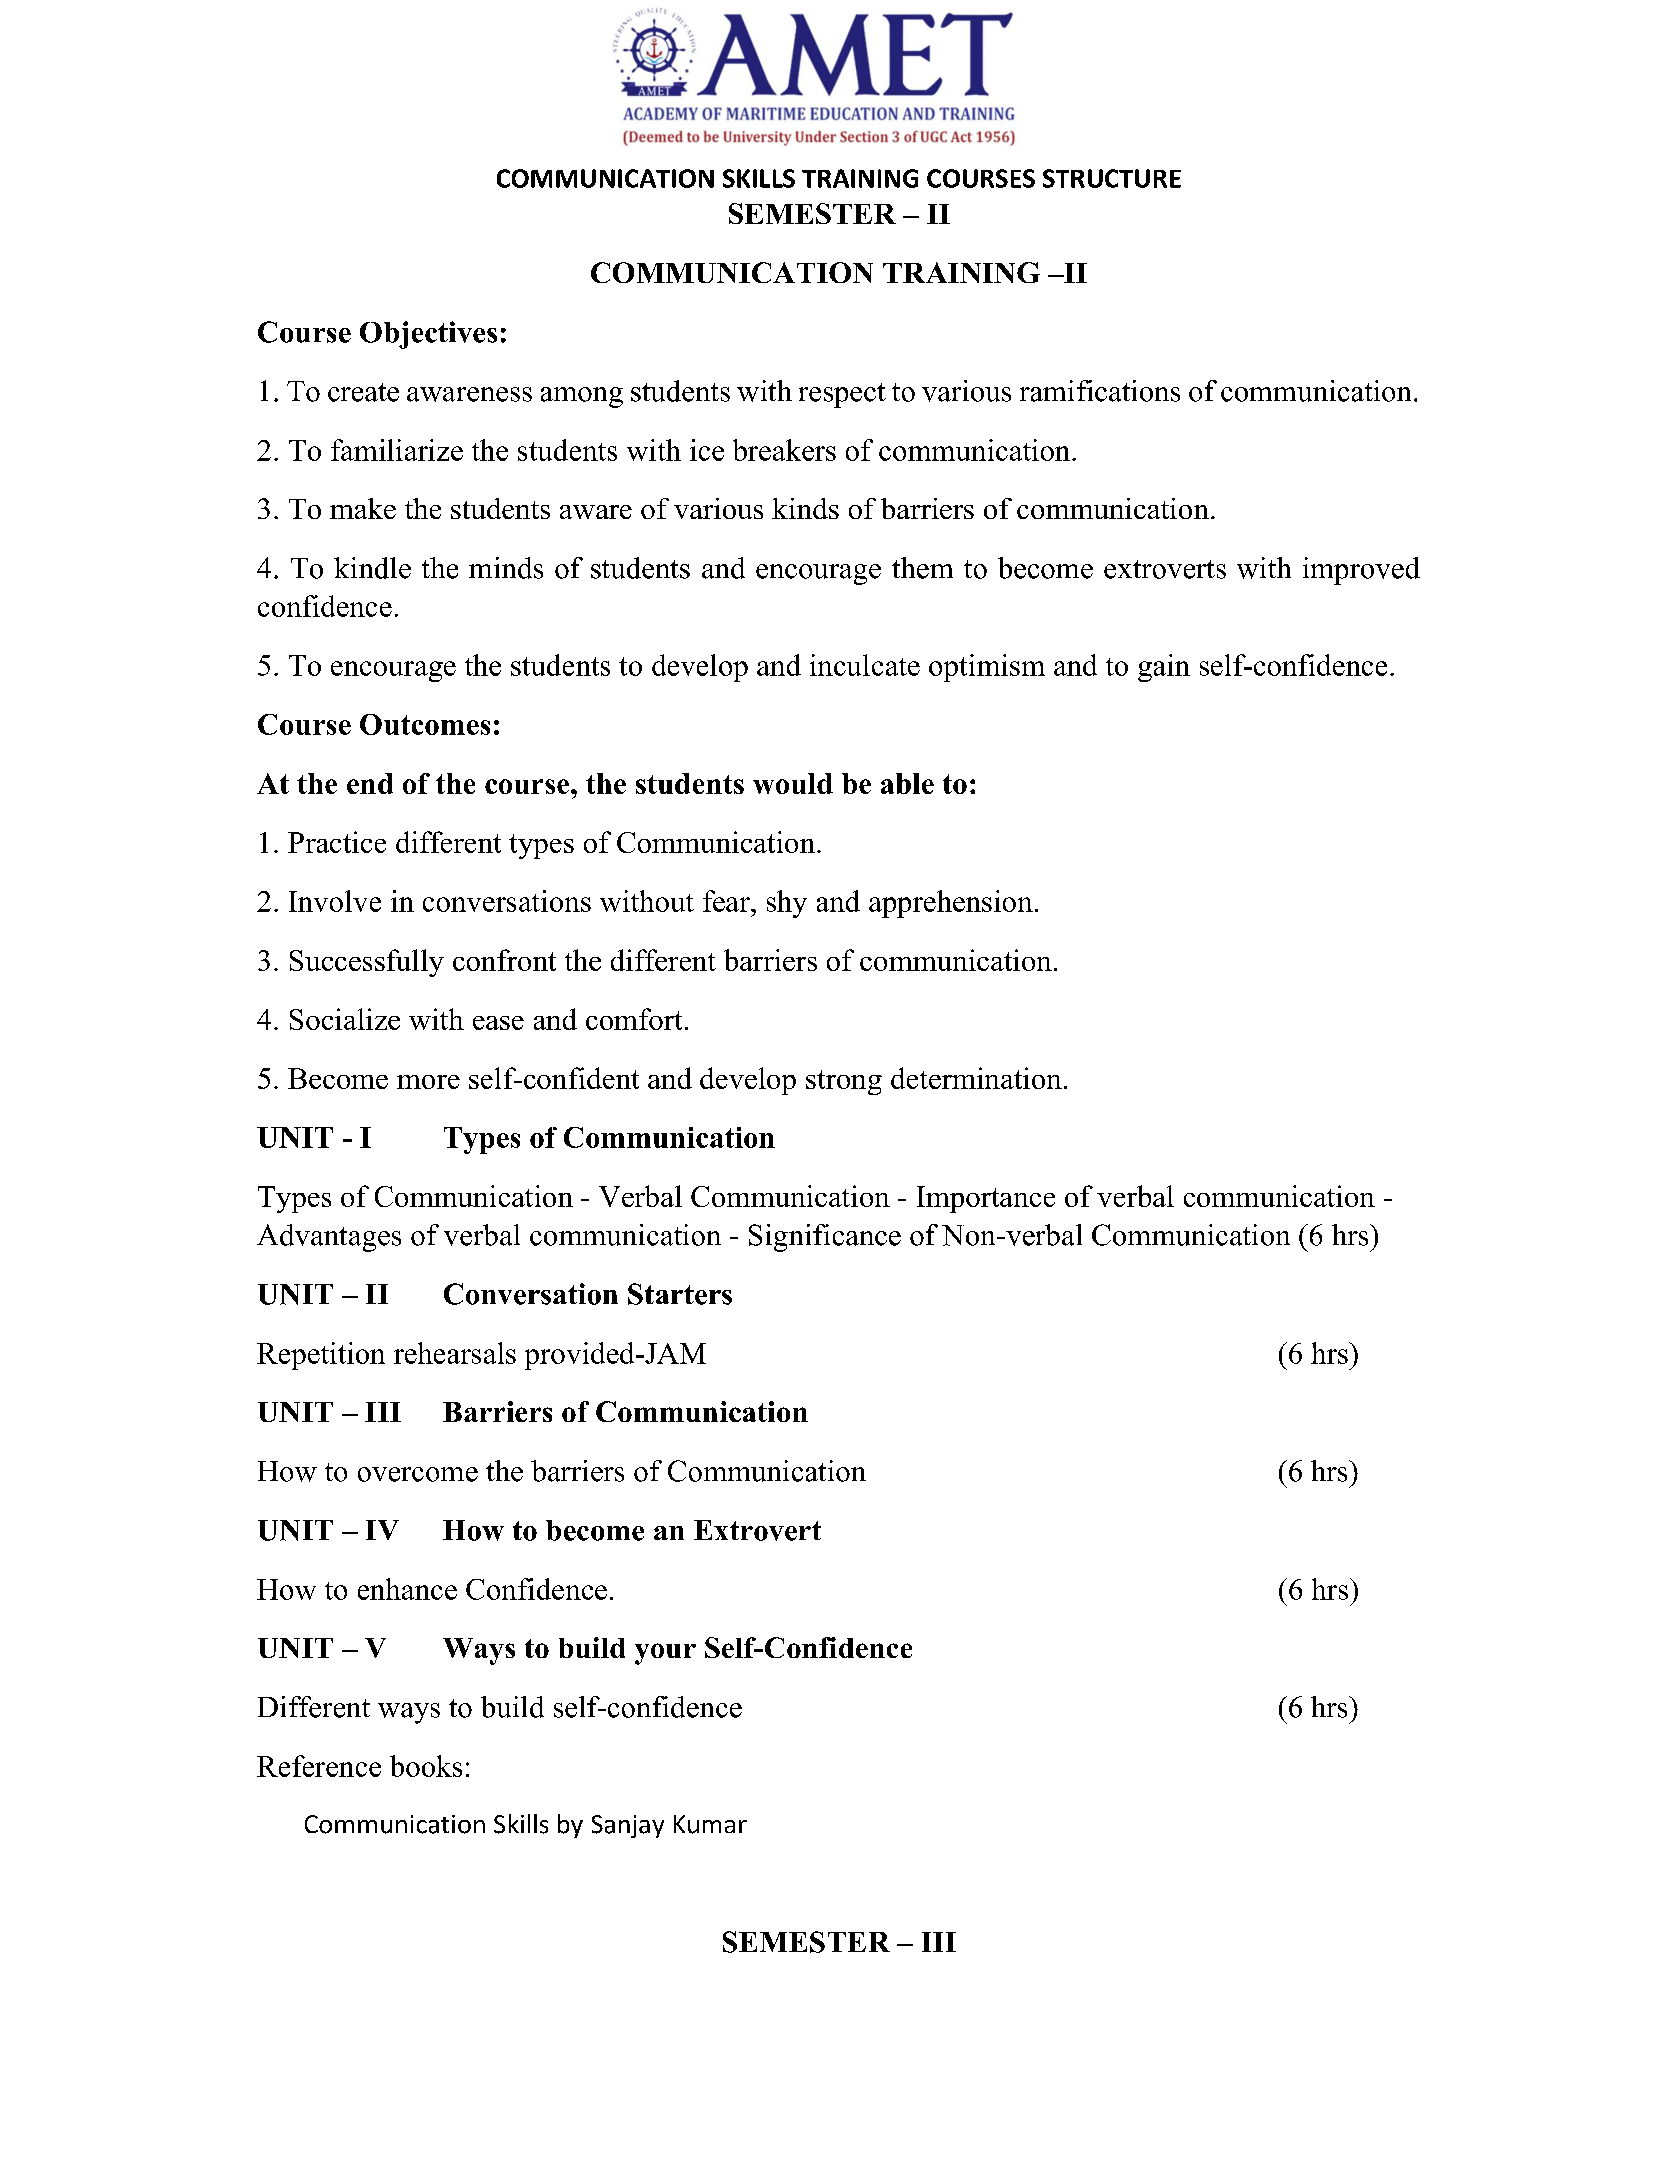 The height and width of the screenshot is (2172, 1679). I want to click on STRUCTURE, so click(1112, 178).
